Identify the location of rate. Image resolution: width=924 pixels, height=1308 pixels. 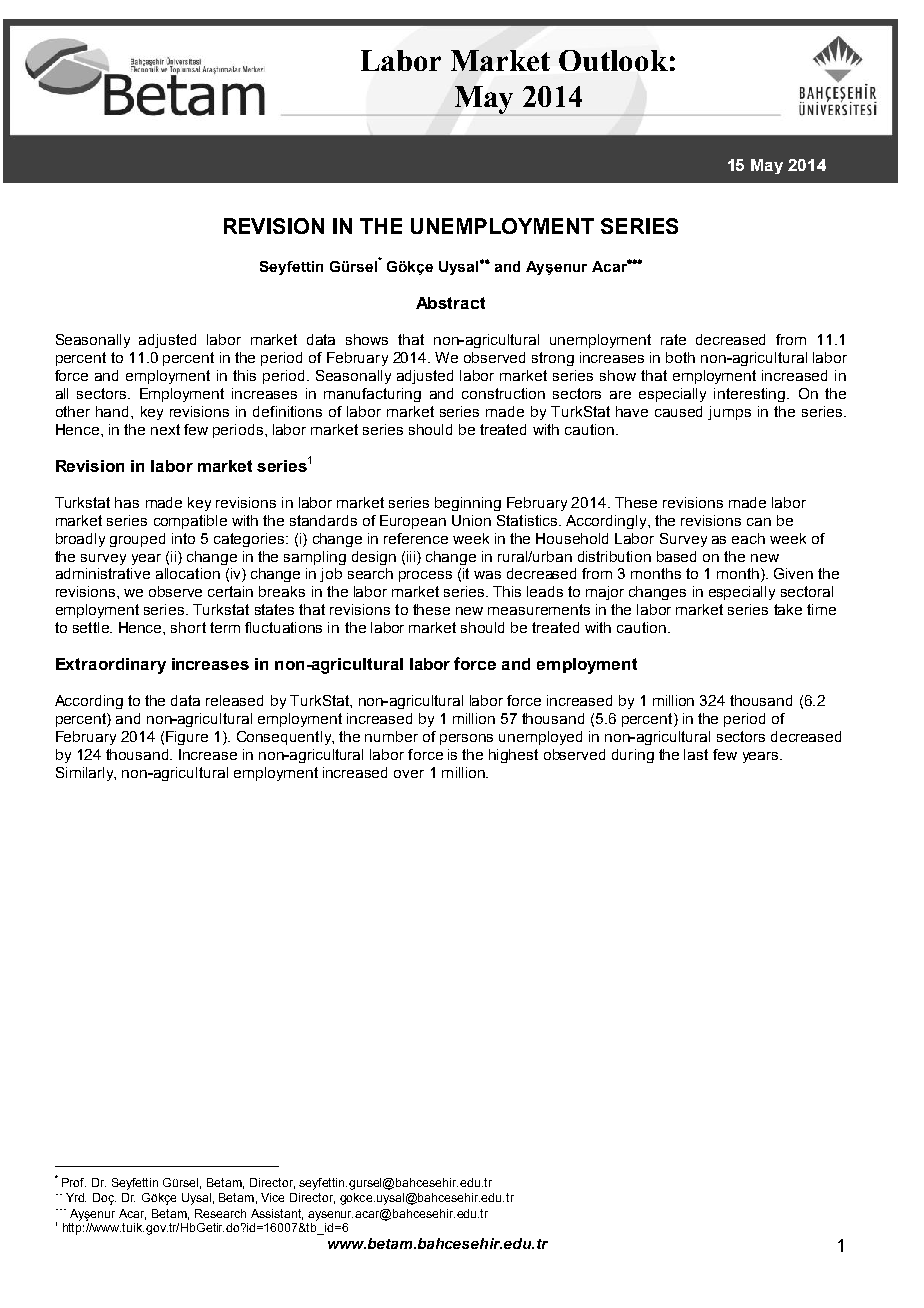
(673, 339).
